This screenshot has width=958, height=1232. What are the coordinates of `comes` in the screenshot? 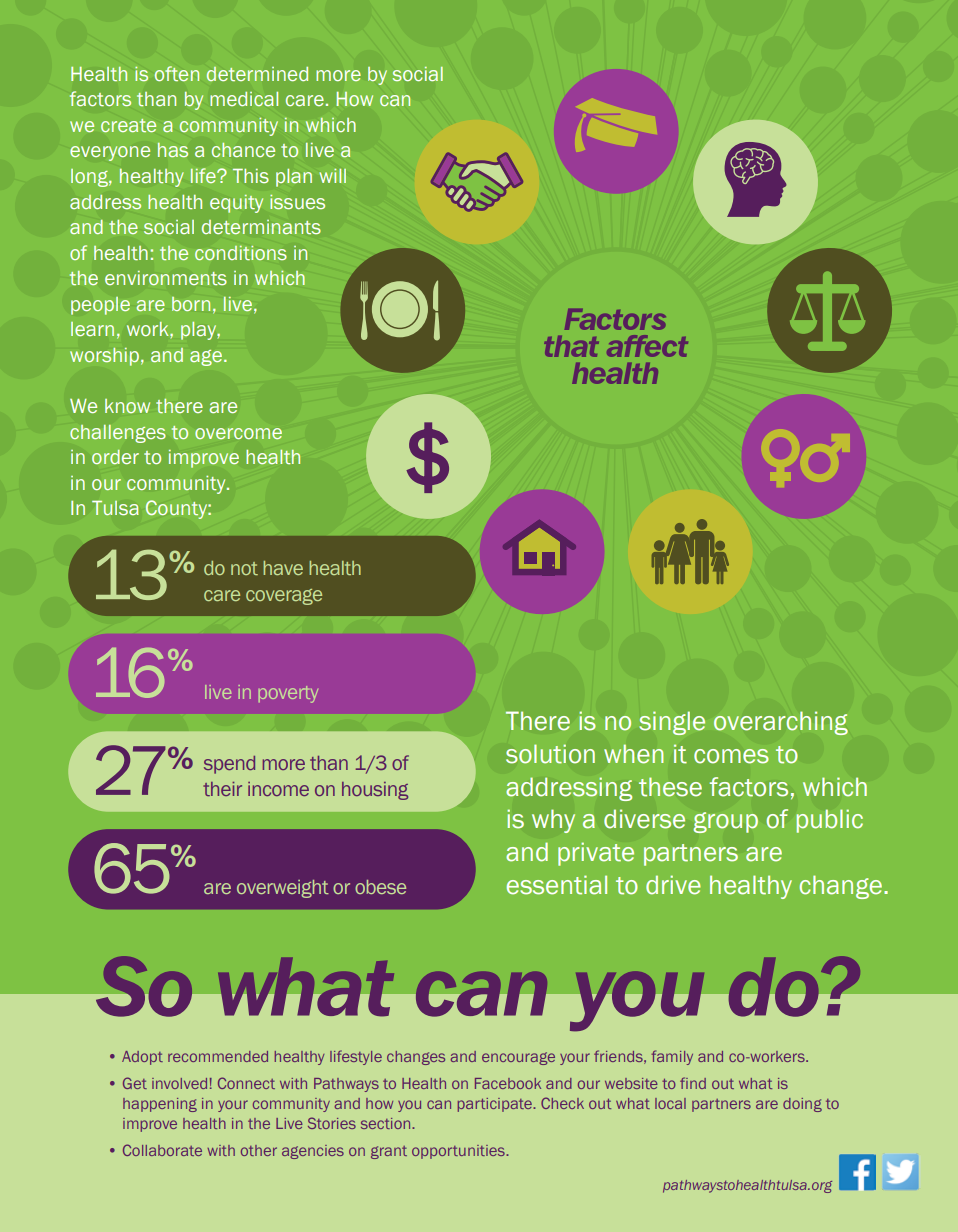 It's located at (731, 756).
